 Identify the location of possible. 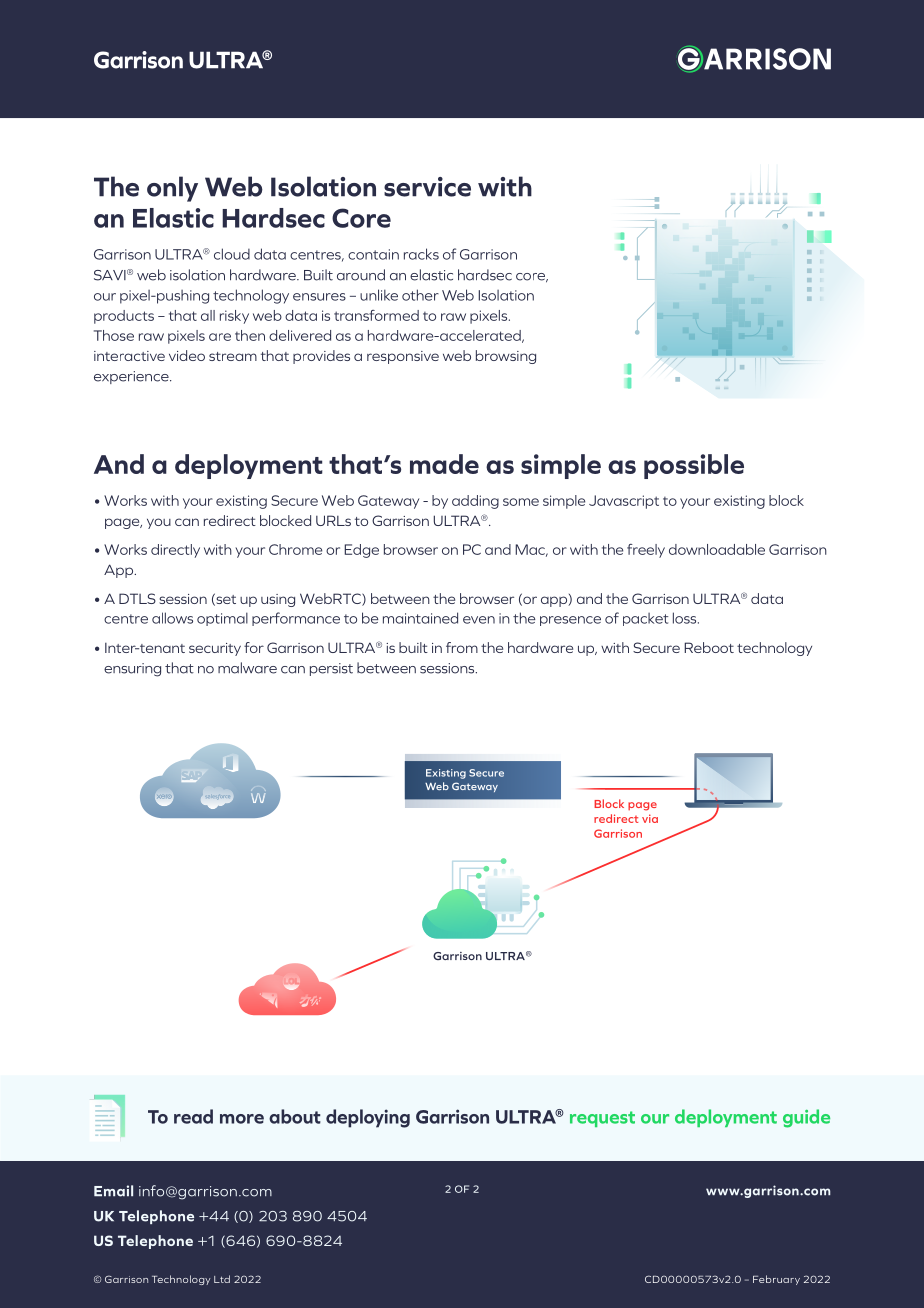
(694, 466).
